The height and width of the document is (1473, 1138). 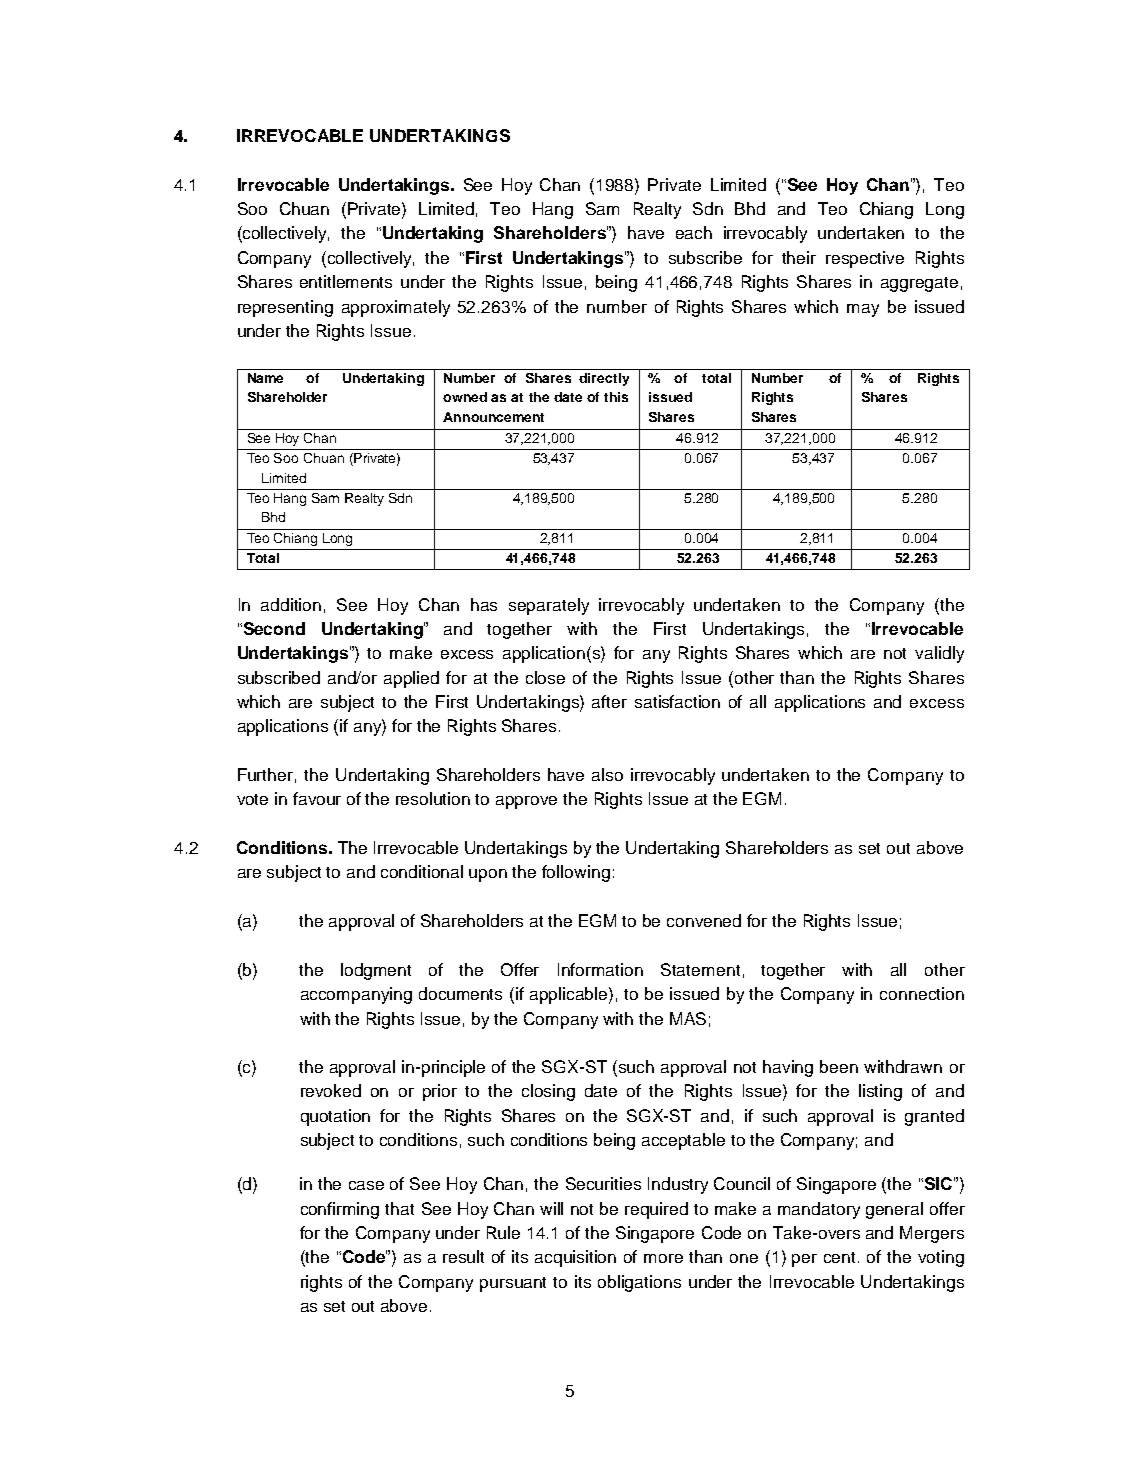 What do you see at coordinates (317, 798) in the document?
I see `favour` at bounding box center [317, 798].
